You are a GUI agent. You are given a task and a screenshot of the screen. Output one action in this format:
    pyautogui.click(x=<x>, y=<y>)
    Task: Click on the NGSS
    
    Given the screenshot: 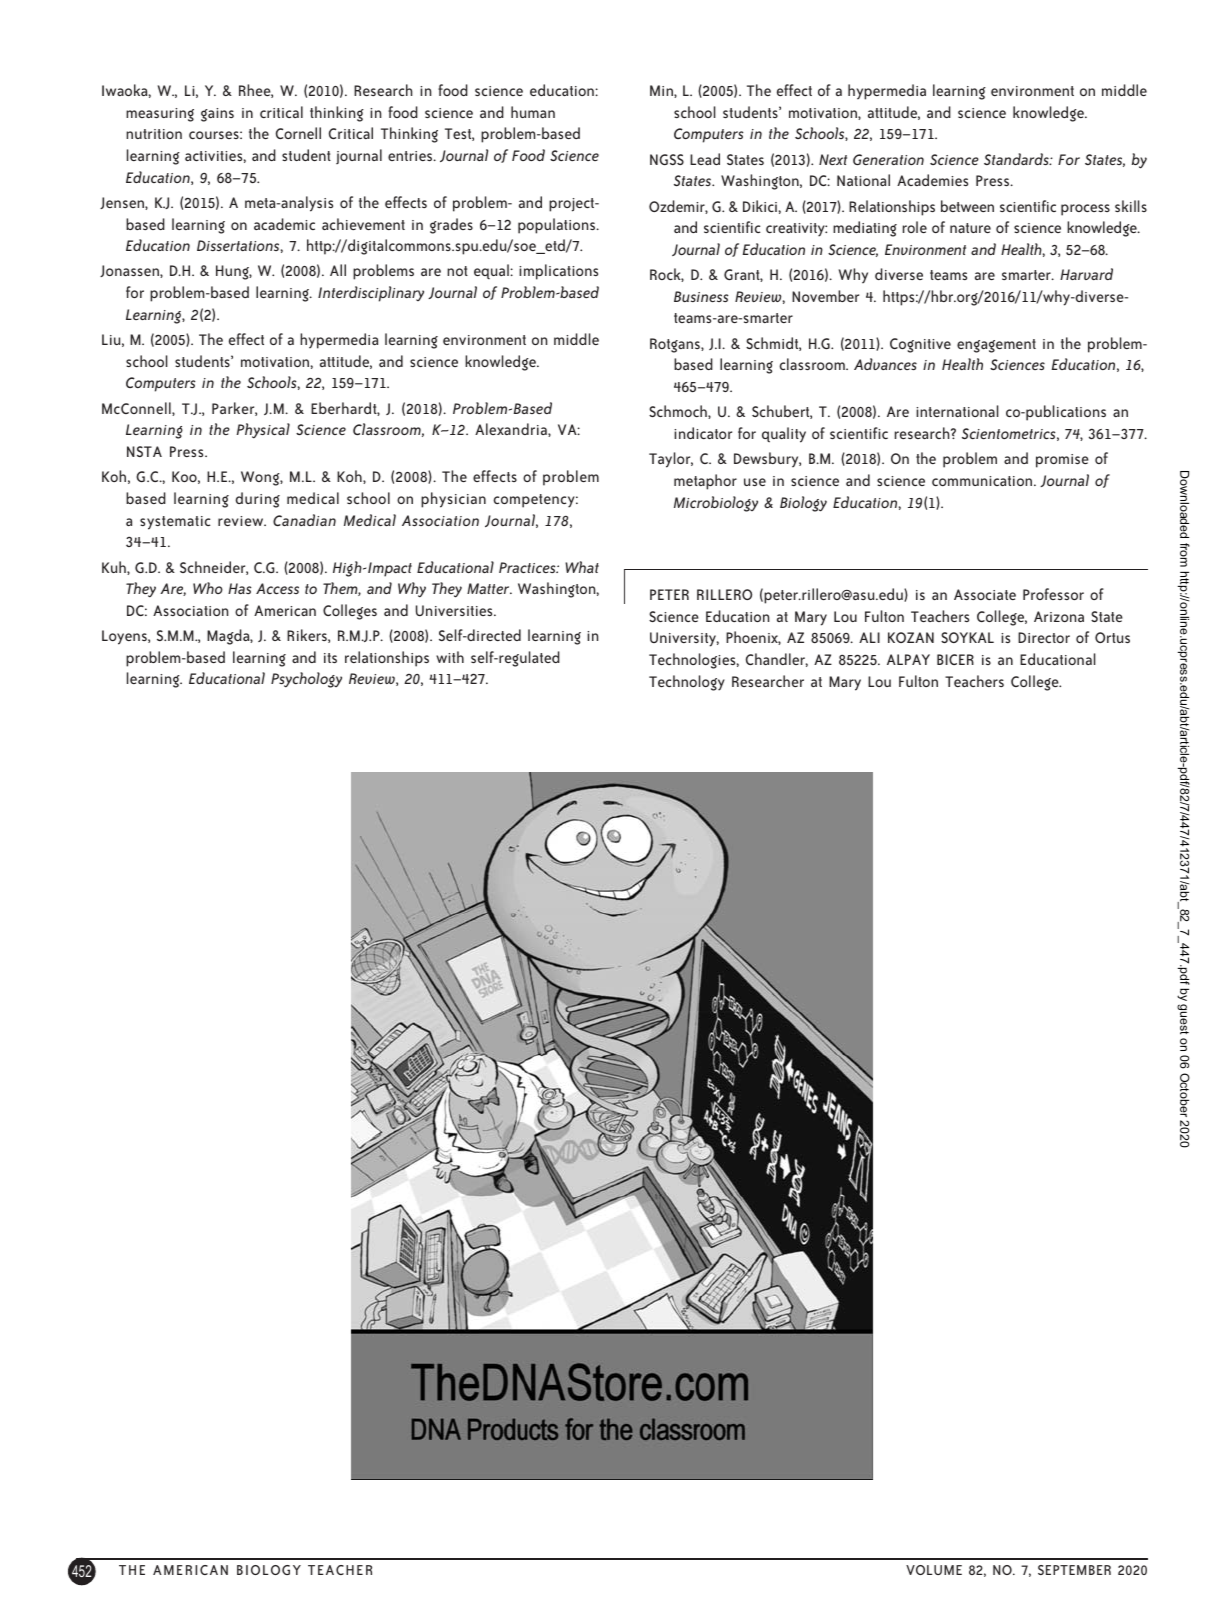 What is the action you would take?
    pyautogui.click(x=667, y=159)
